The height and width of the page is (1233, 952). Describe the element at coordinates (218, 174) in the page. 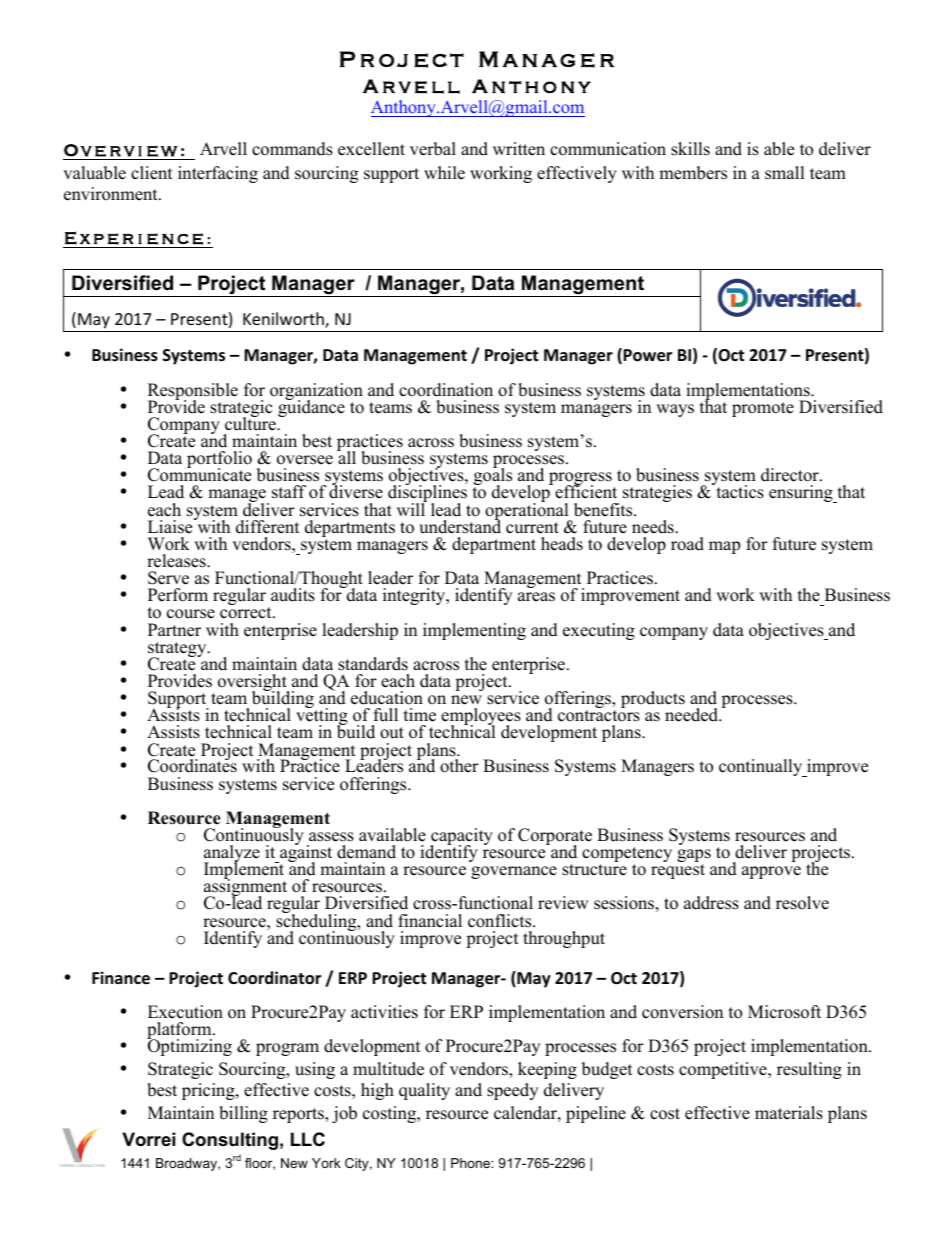

I see `interfacing` at that location.
